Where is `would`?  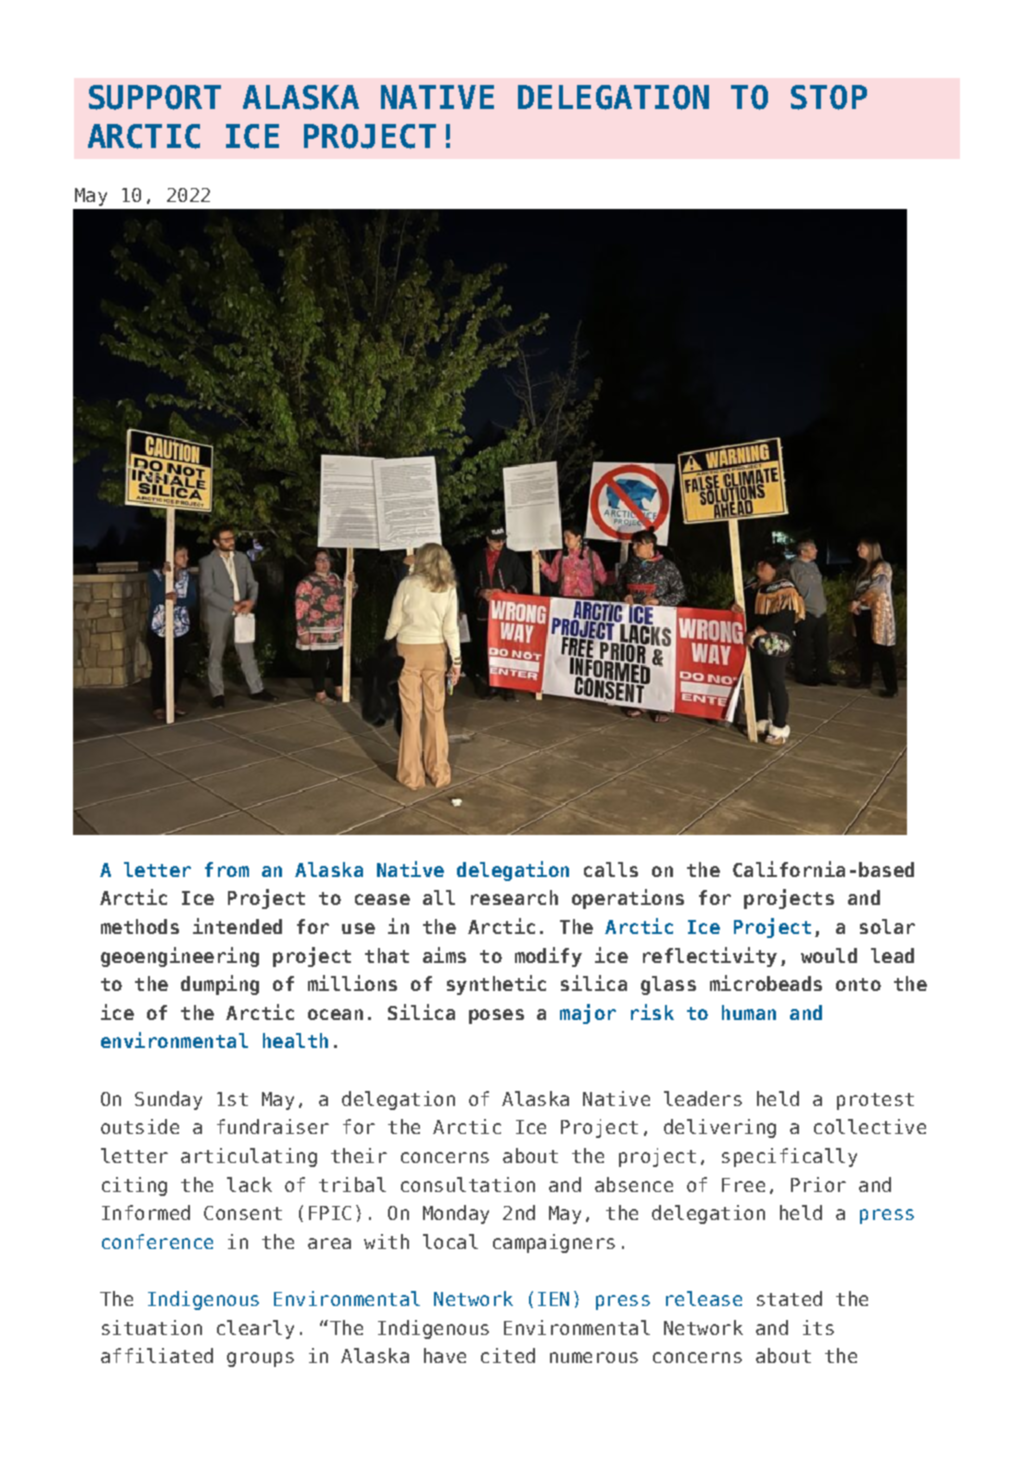
would is located at coordinates (829, 955).
